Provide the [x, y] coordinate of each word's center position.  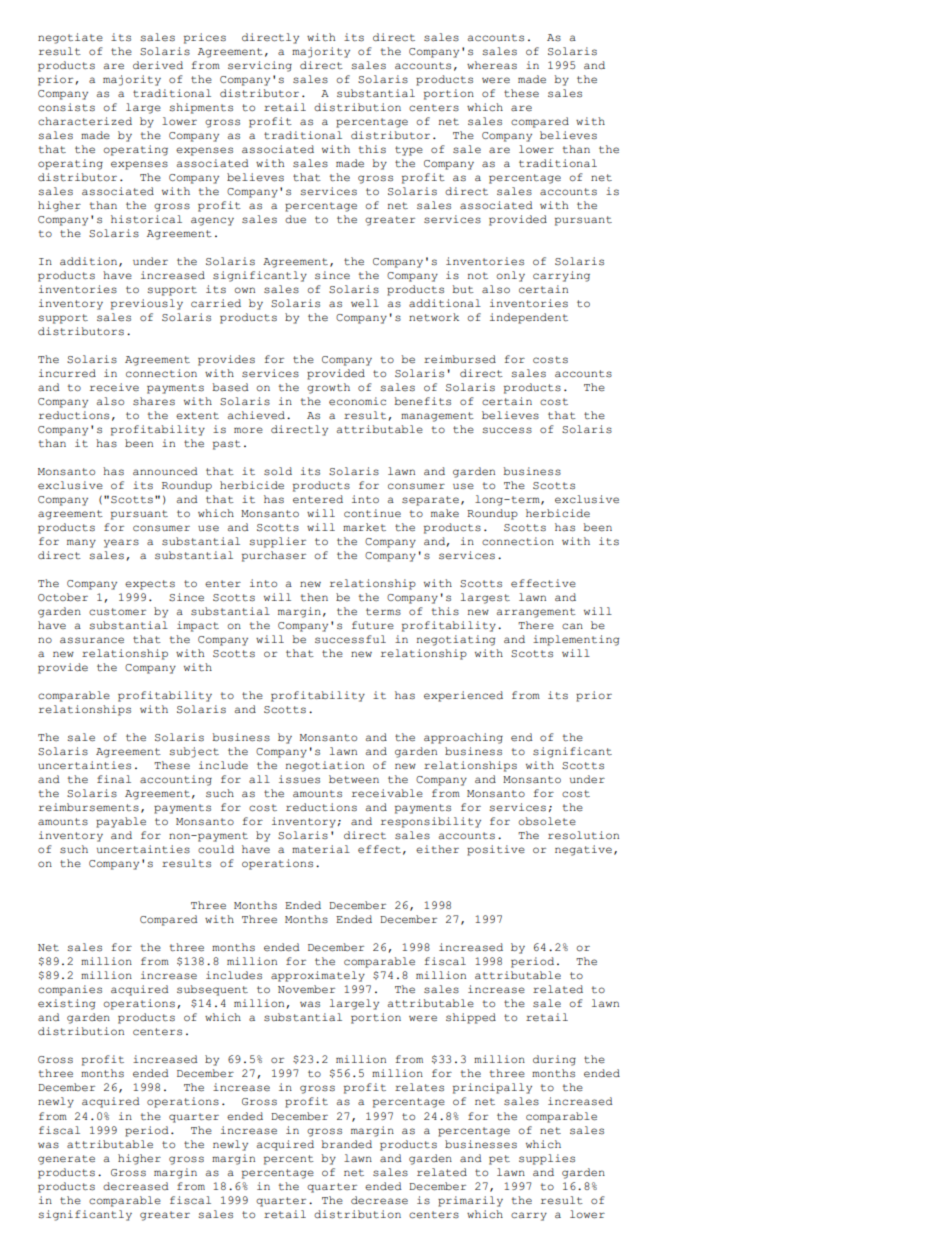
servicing [260, 66]
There [536, 625]
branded [346, 1144]
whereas [492, 65]
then [314, 597]
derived [158, 65]
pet [499, 1160]
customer [117, 612]
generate [66, 1160]
